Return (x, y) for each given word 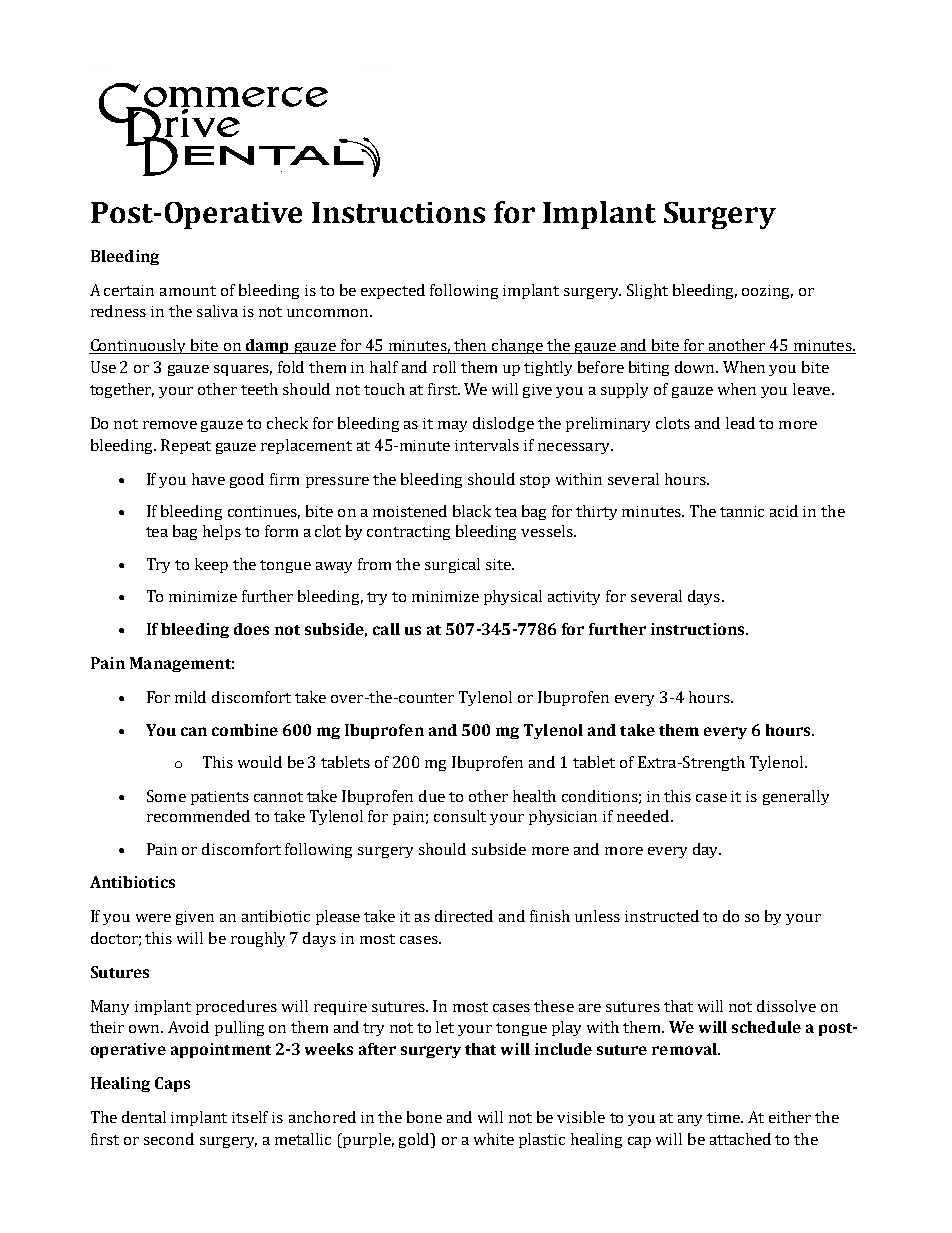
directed (464, 916)
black (472, 511)
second (169, 1139)
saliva (217, 311)
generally (796, 797)
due (432, 796)
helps (222, 532)
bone (424, 1117)
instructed (662, 916)
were (153, 918)
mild (190, 697)
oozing (767, 292)
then (470, 346)
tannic (742, 511)
